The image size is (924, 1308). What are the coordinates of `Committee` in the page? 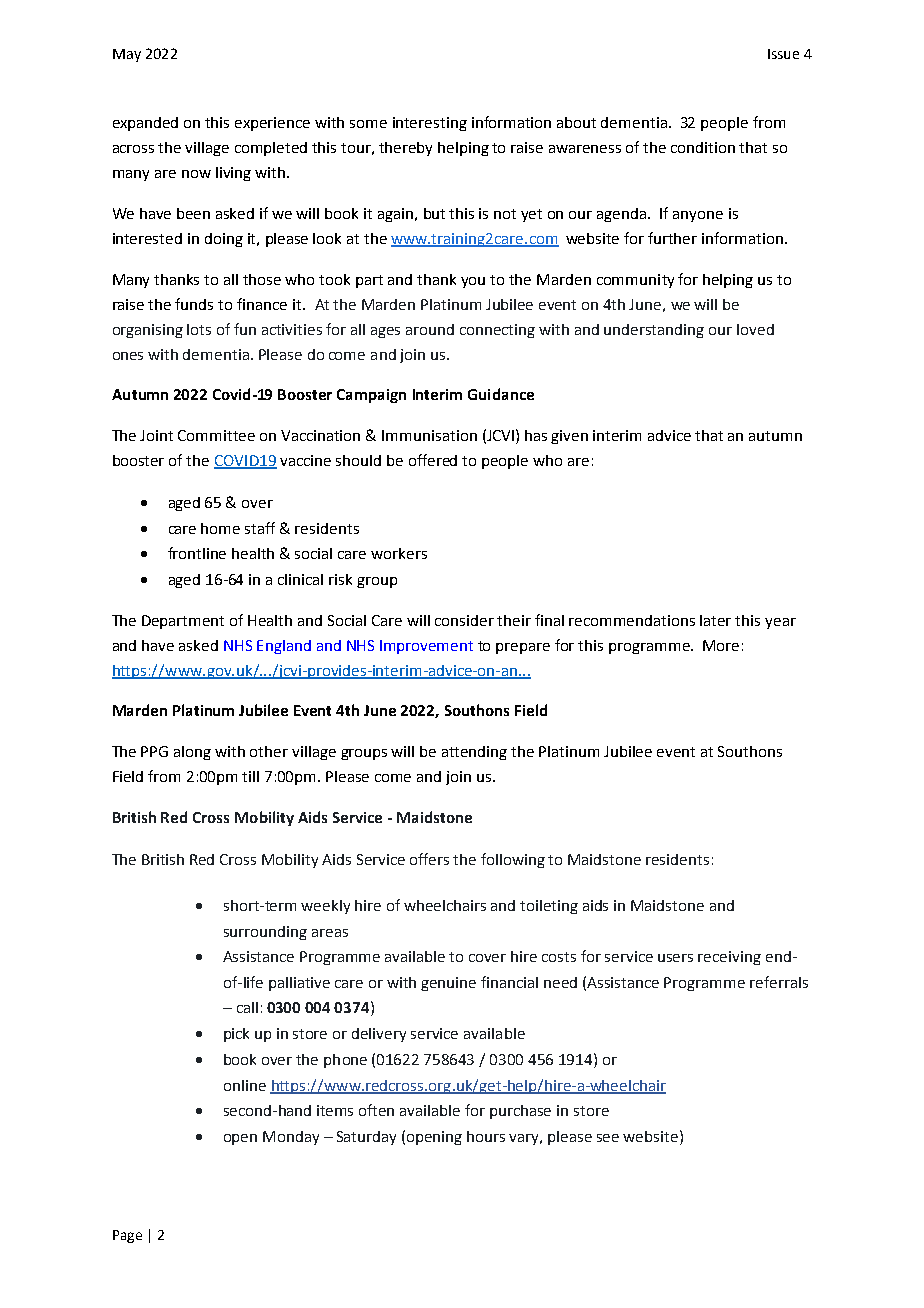 It's located at (216, 435).
